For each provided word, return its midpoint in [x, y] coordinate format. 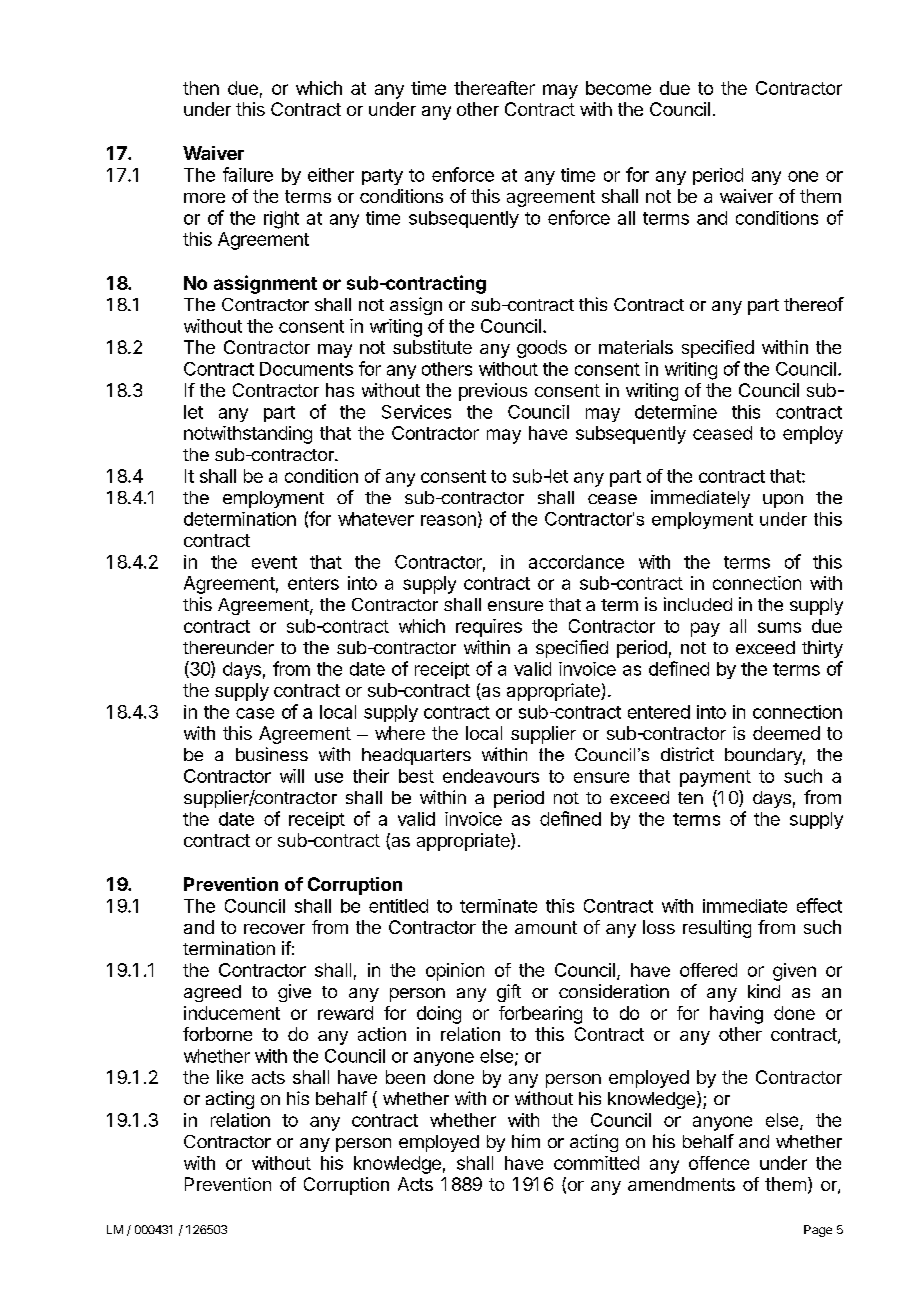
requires [489, 628]
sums [779, 627]
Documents [306, 369]
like [230, 1077]
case [255, 713]
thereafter [494, 88]
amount [546, 927]
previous [493, 392]
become [618, 88]
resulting [717, 929]
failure [248, 174]
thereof [814, 304]
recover [274, 929]
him [526, 1141]
